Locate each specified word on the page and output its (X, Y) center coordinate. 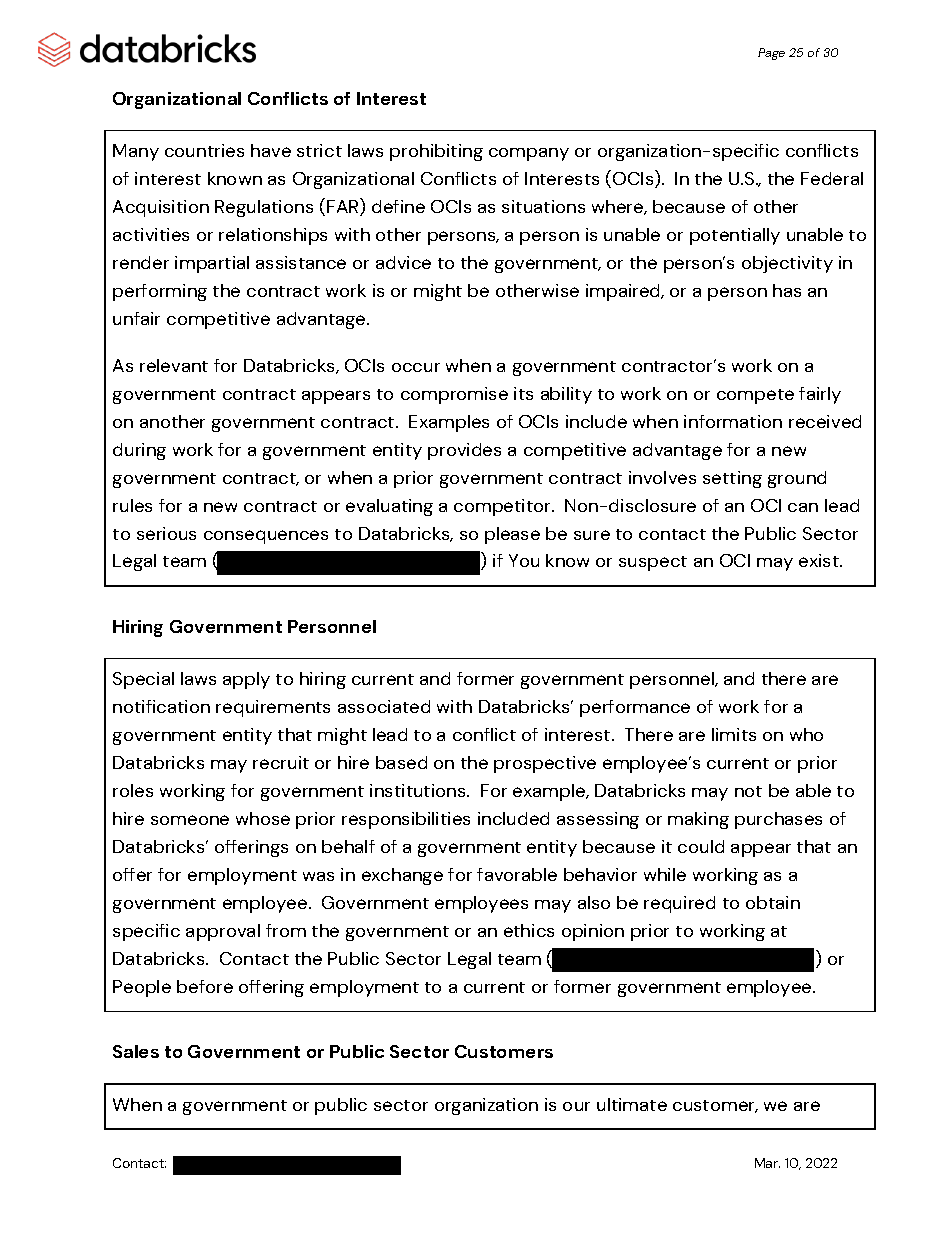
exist (820, 560)
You (524, 560)
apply (246, 680)
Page (771, 54)
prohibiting (436, 152)
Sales (136, 1051)
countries (204, 150)
